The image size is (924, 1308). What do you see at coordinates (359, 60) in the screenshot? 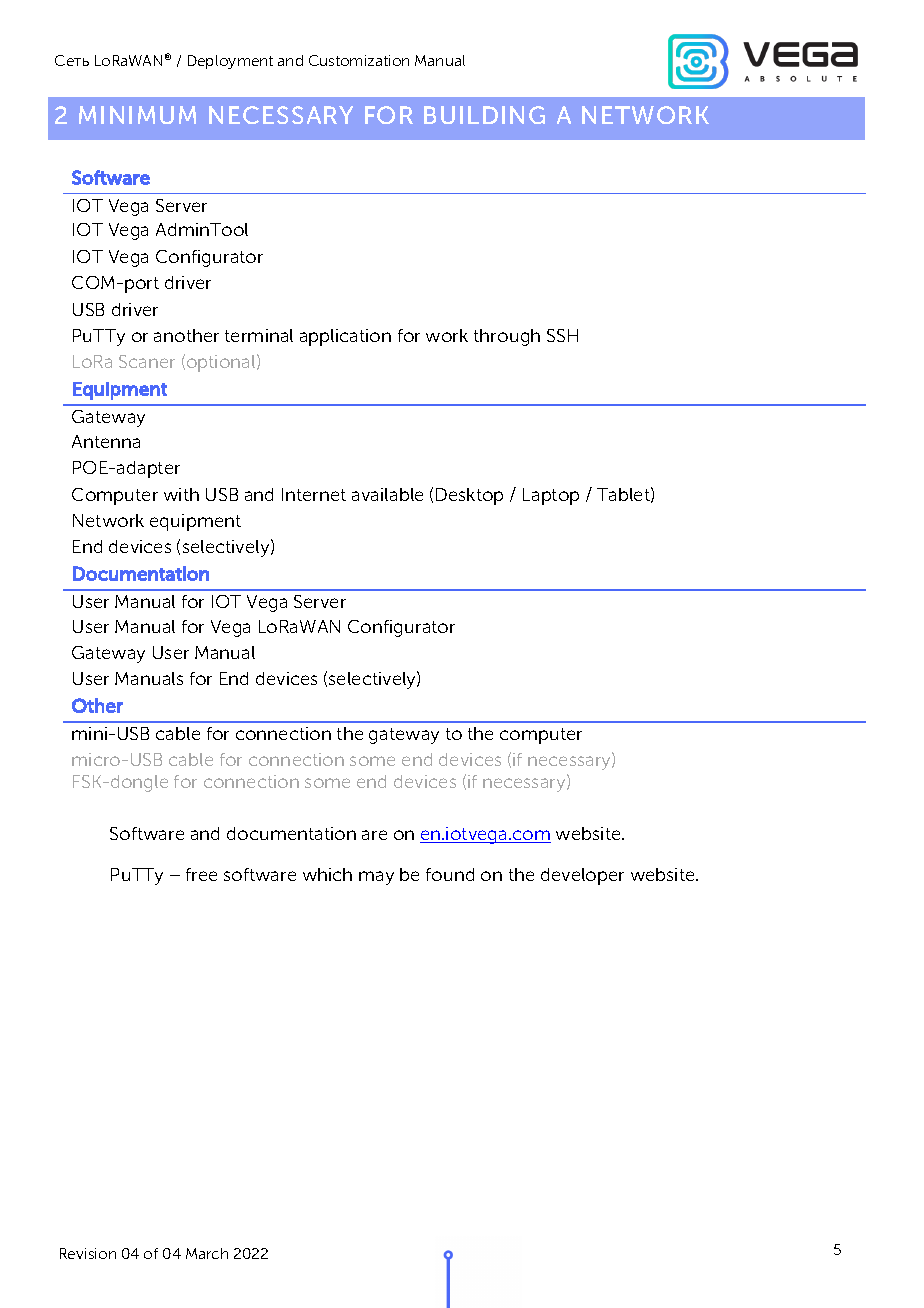
I see `Customization` at bounding box center [359, 60].
